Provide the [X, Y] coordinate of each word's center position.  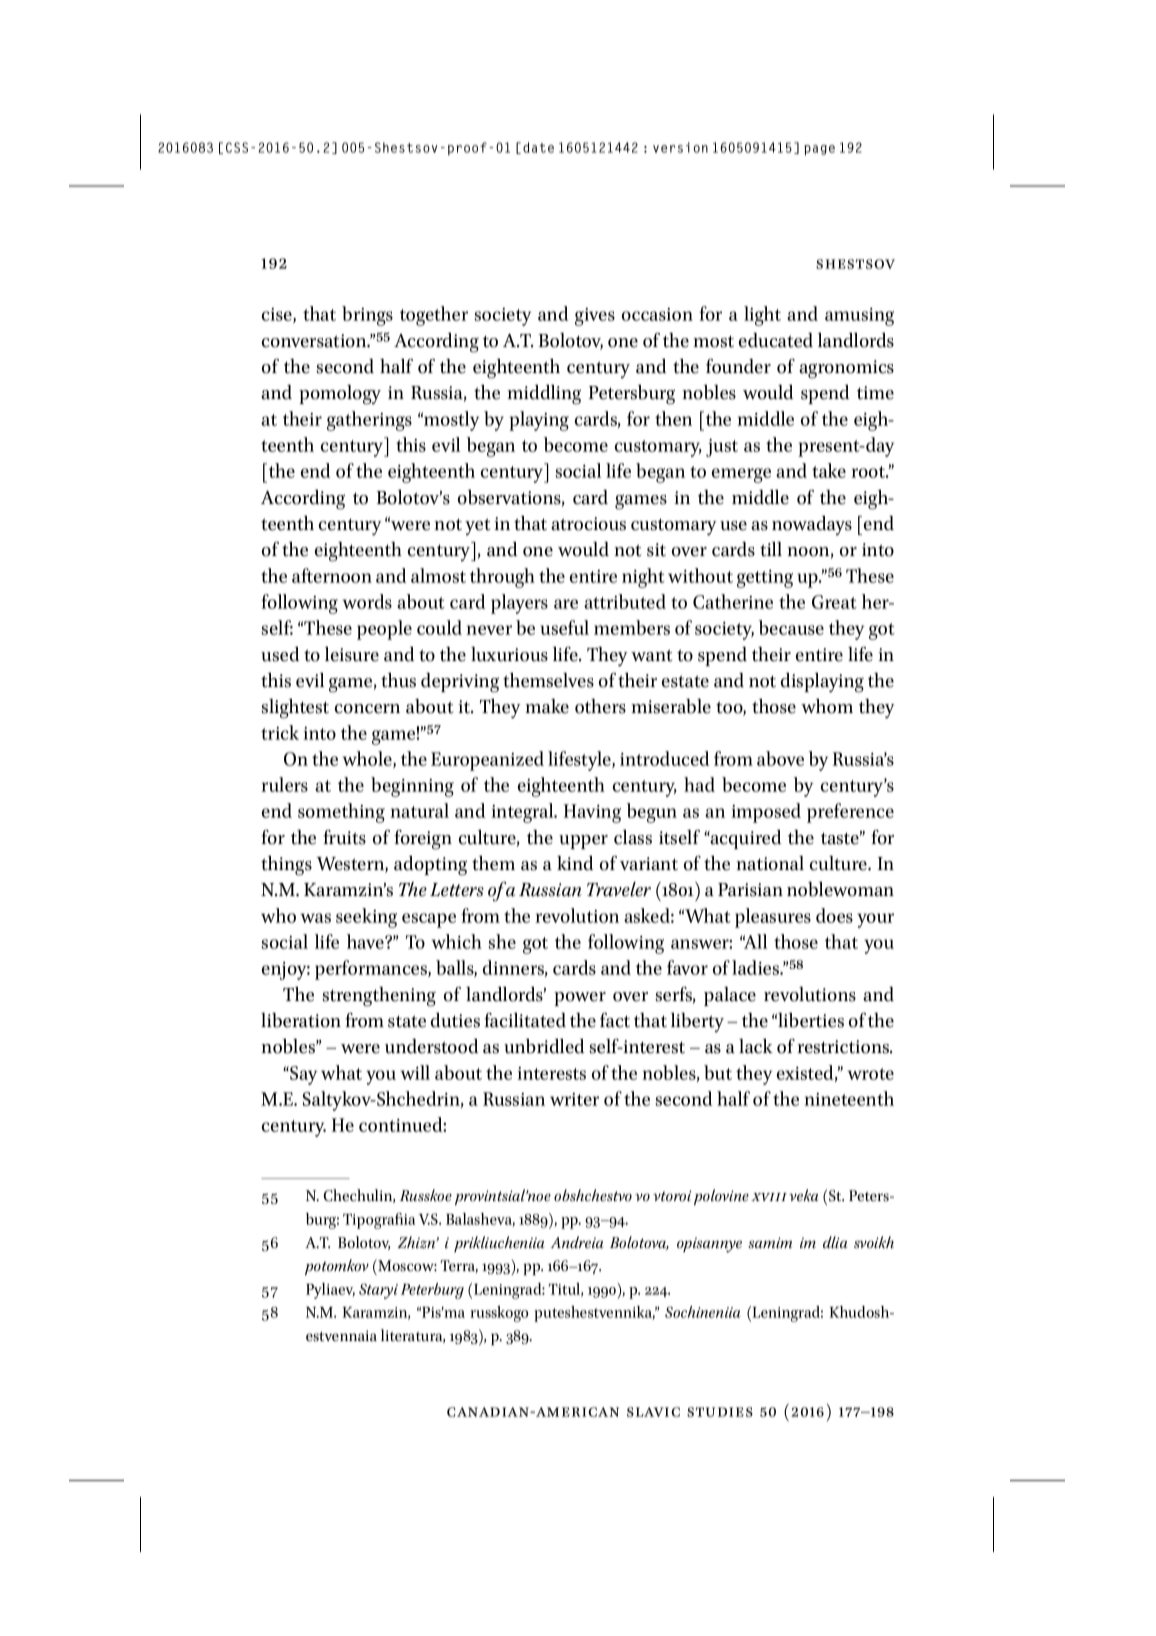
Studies [720, 1412]
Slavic [653, 1412]
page [819, 150]
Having [592, 813]
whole [368, 759]
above [780, 758]
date [538, 147]
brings [367, 316]
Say [302, 1075]
